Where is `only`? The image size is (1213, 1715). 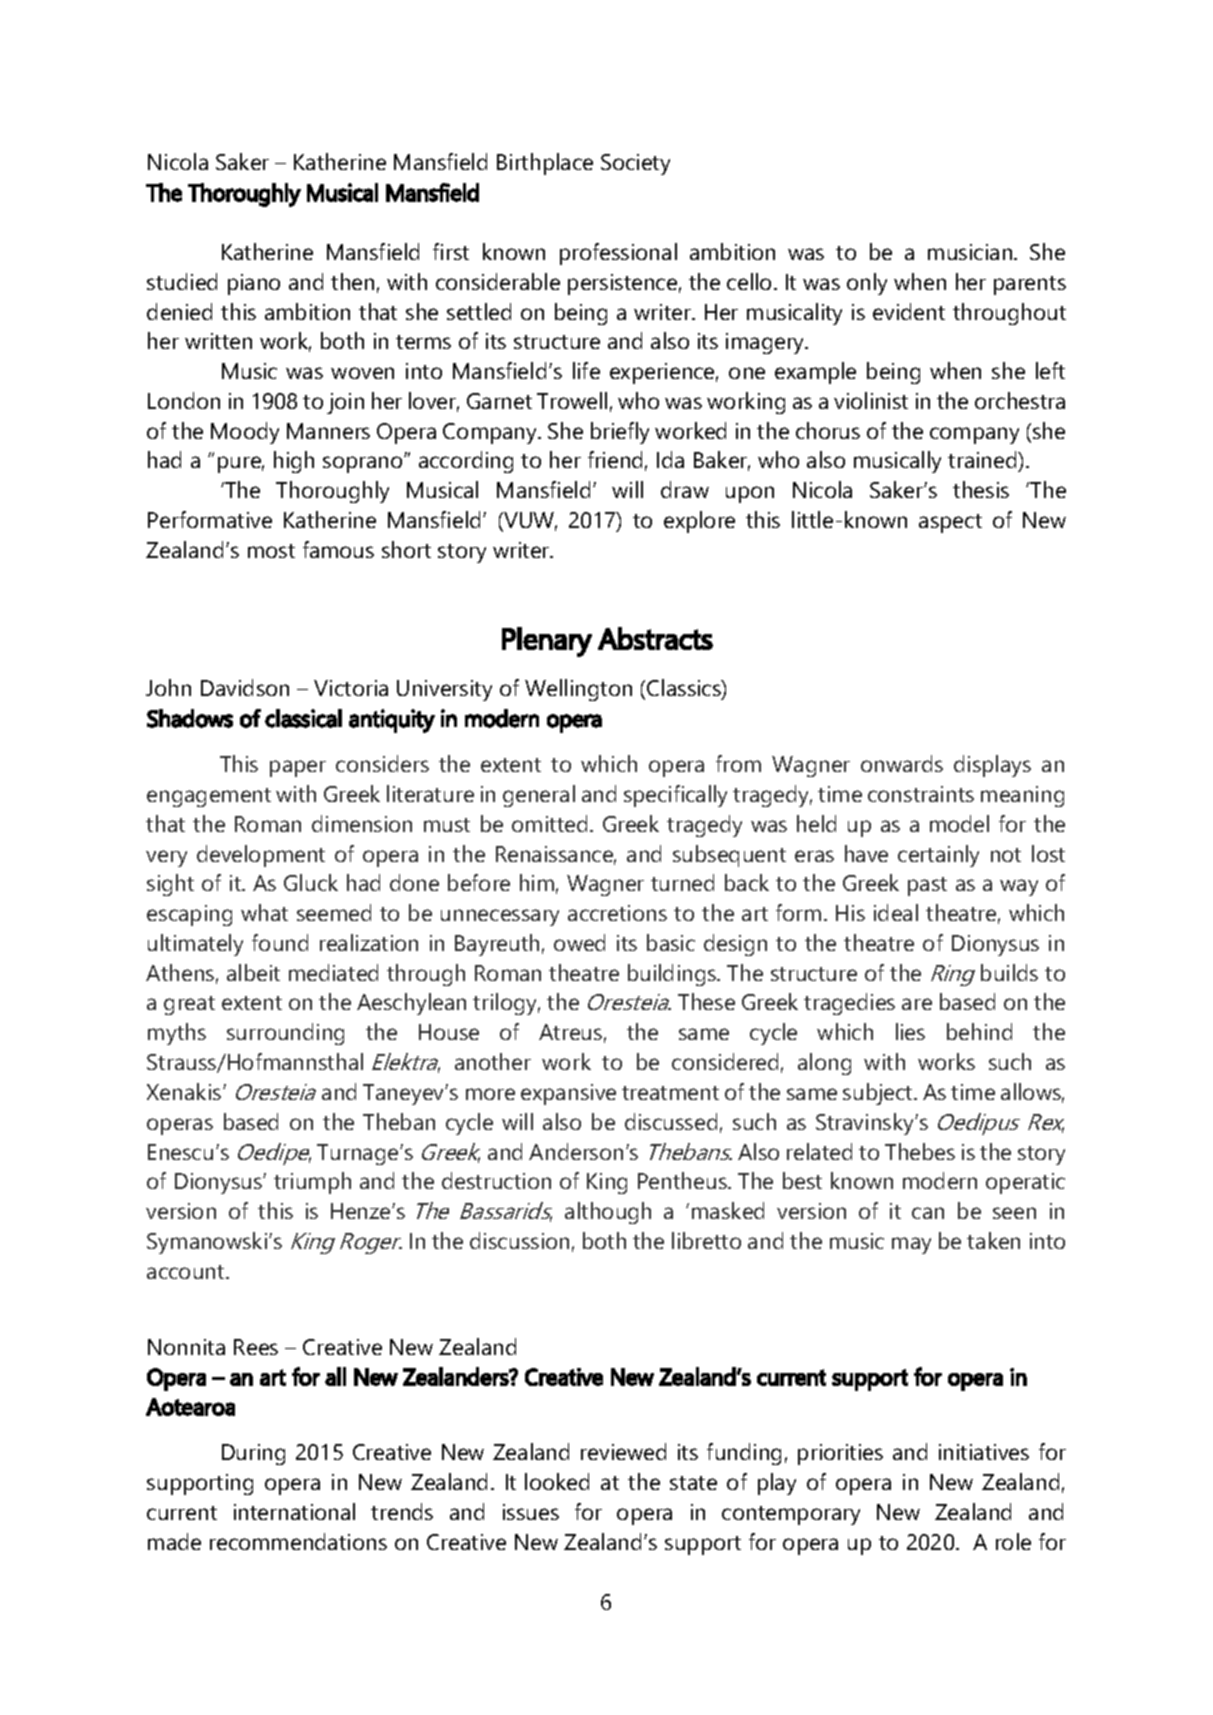 only is located at coordinates (867, 284).
